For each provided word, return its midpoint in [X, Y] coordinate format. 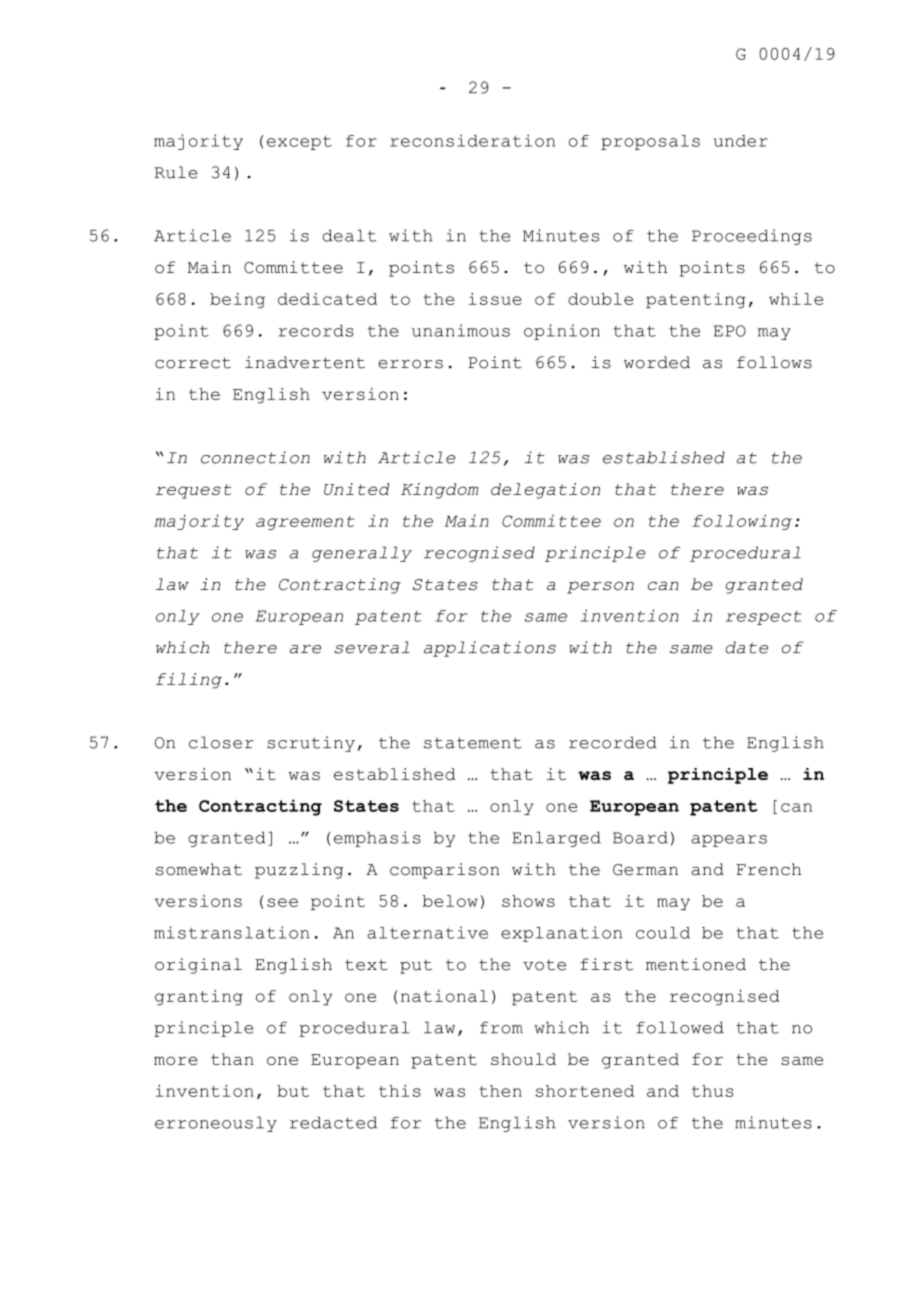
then [500, 1091]
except [299, 143]
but [293, 1091]
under [741, 141]
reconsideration [472, 140]
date [747, 647]
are [305, 649]
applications [490, 649]
